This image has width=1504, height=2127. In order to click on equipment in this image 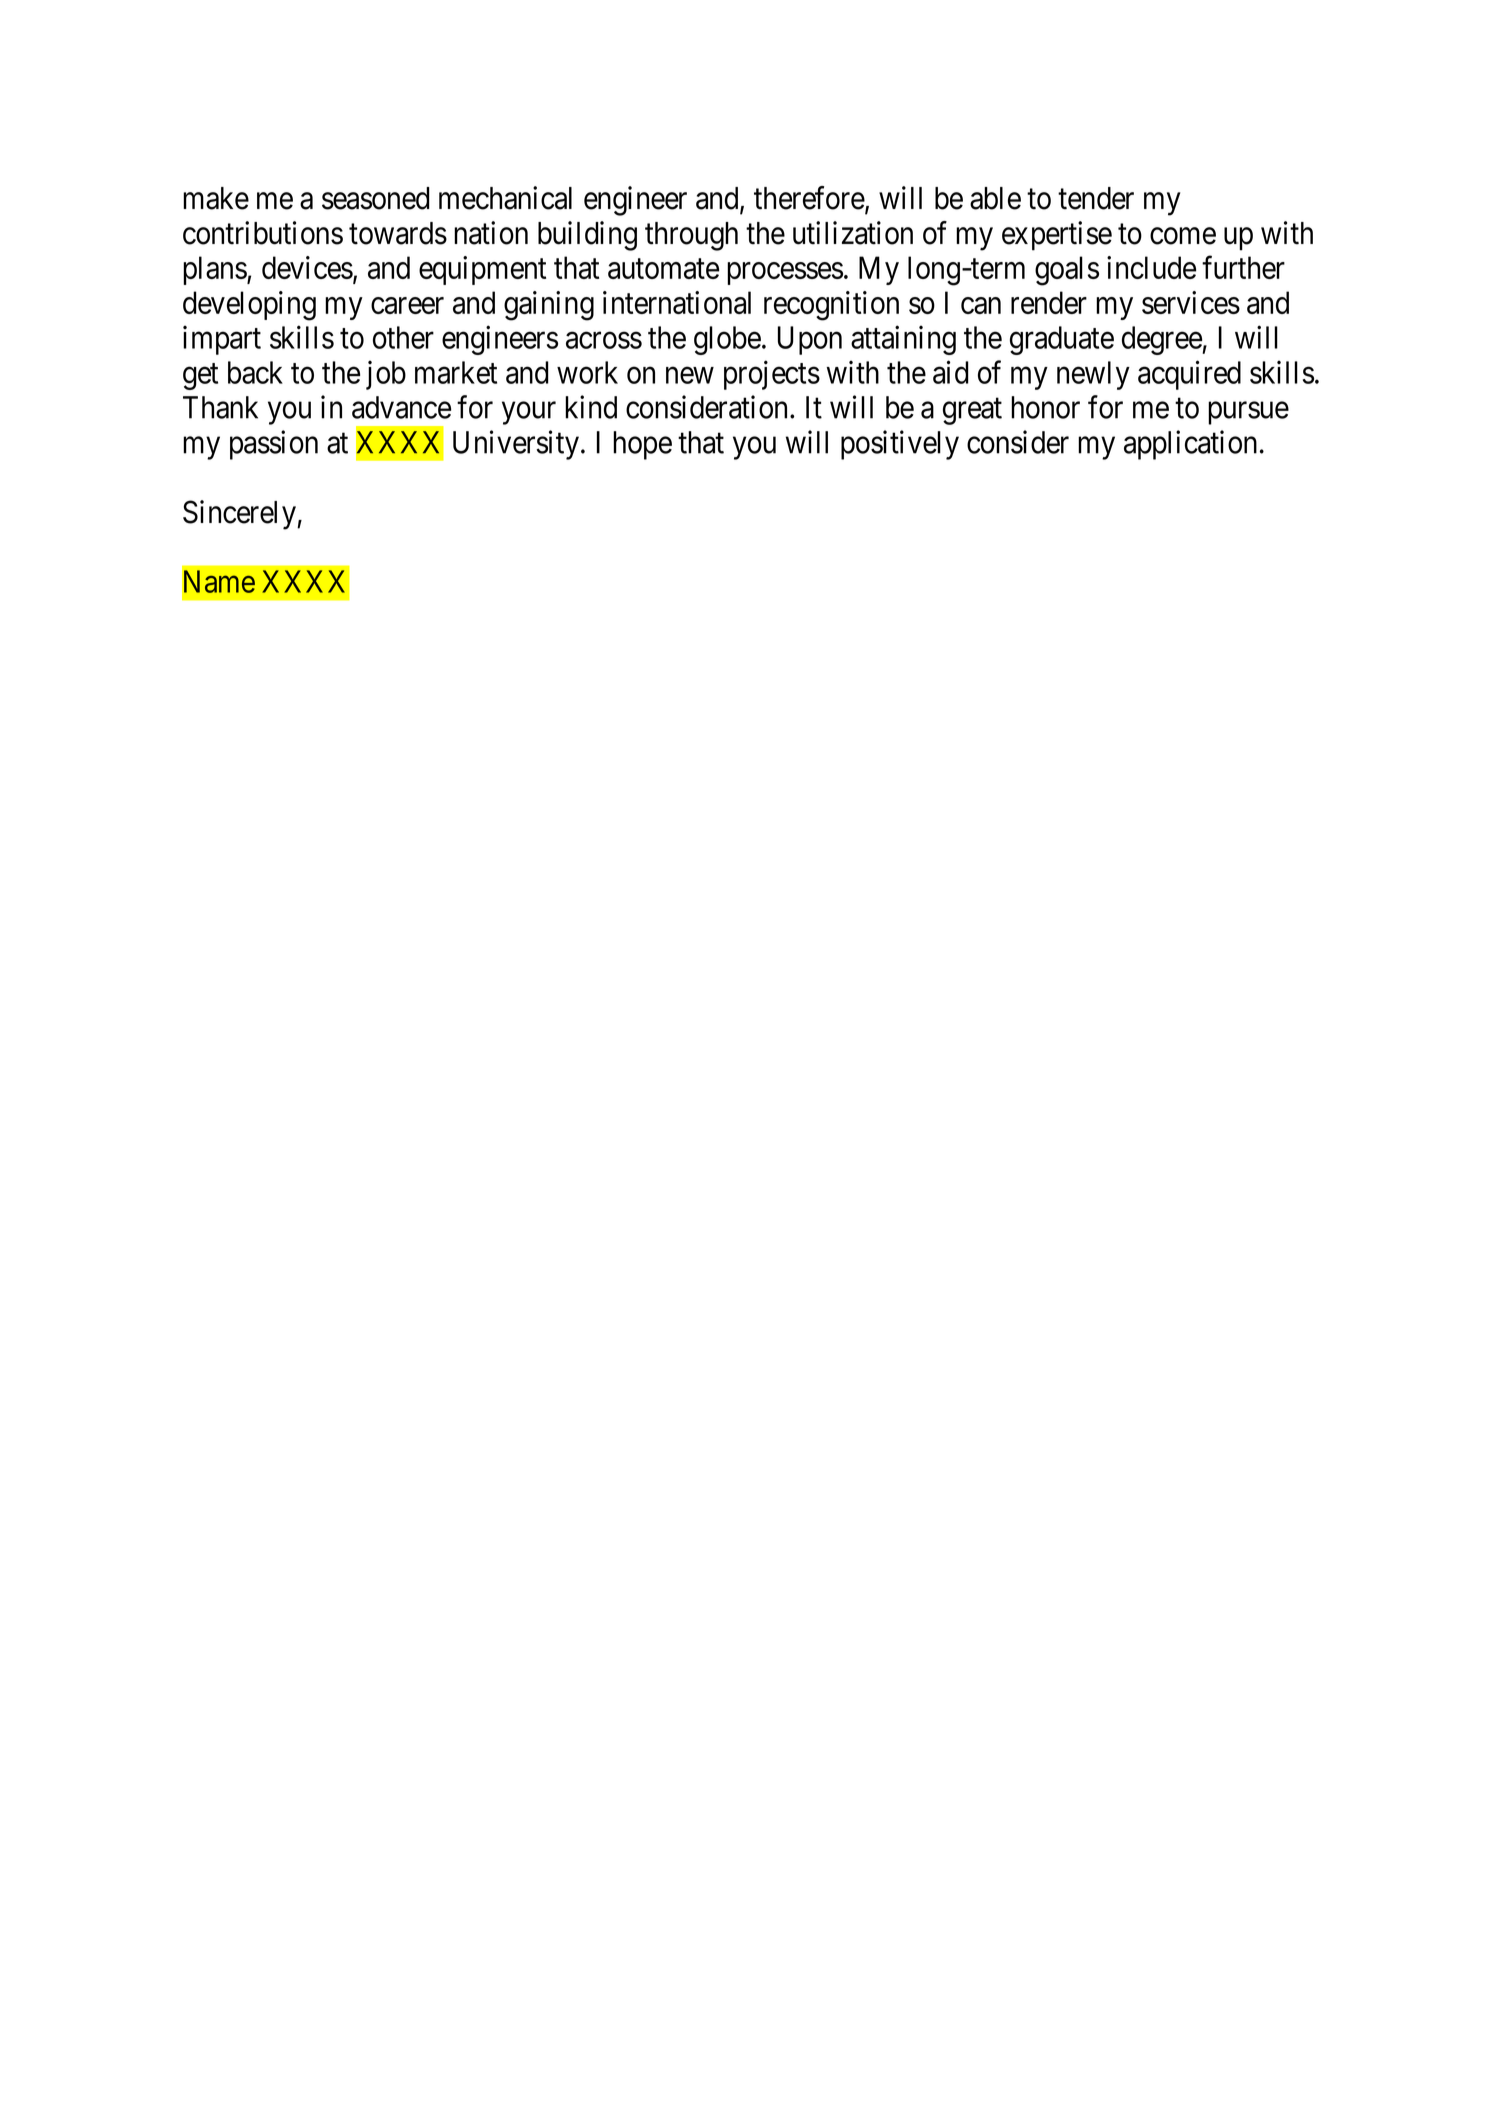, I will do `click(482, 270)`.
